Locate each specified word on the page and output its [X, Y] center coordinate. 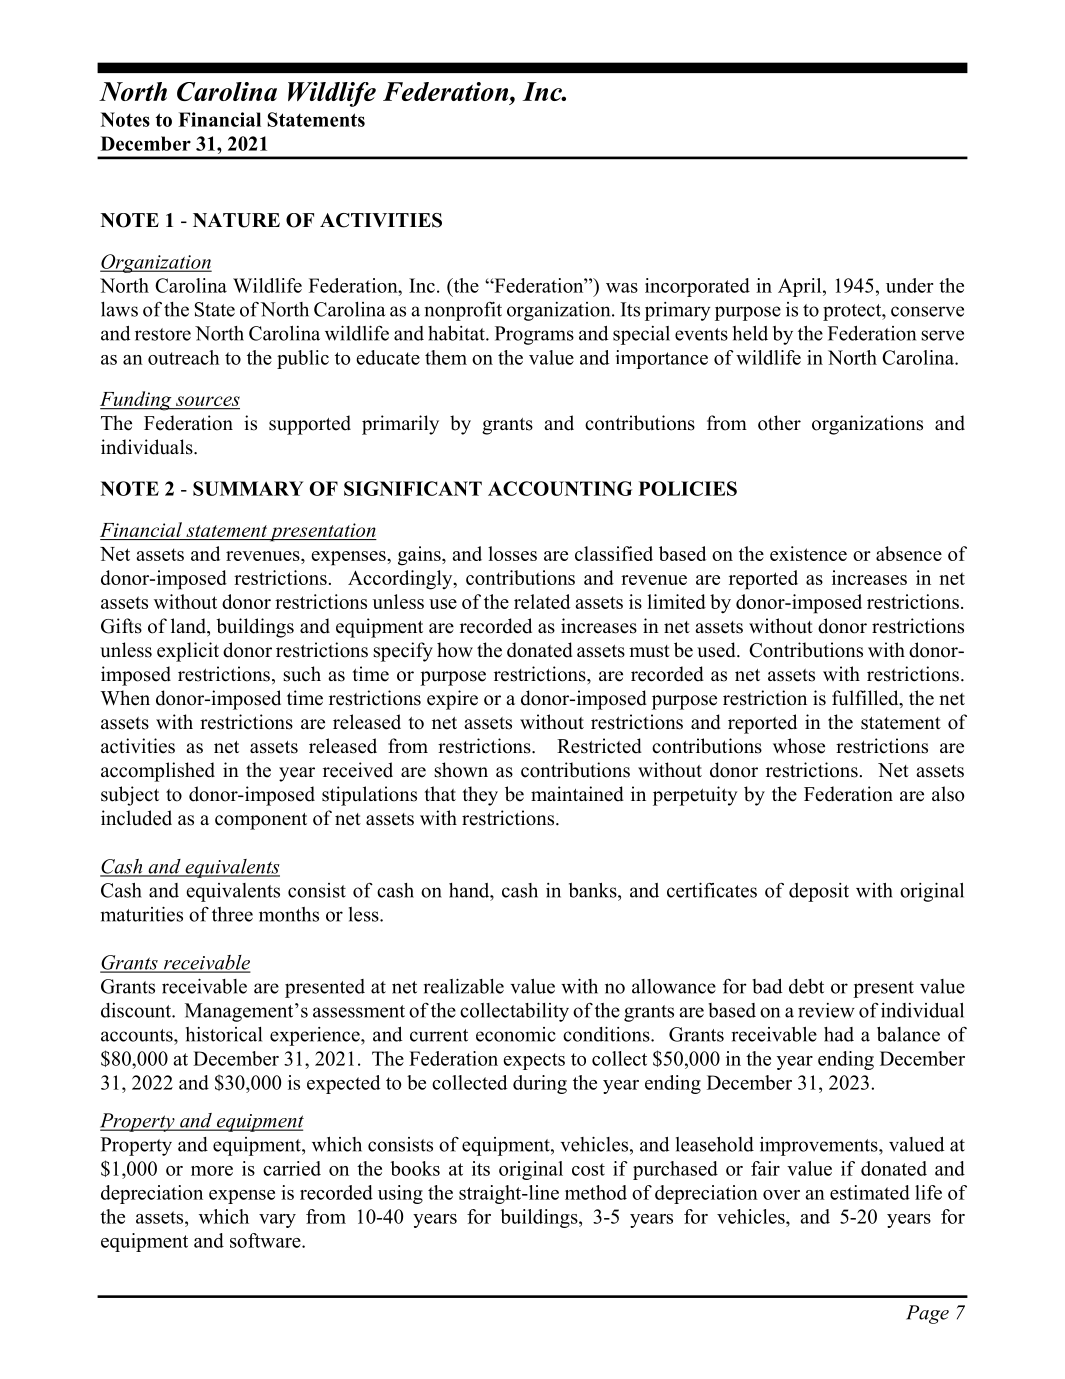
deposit [819, 892]
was [622, 288]
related [542, 601]
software [266, 1240]
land [190, 627]
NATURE [236, 220]
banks [594, 890]
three [232, 914]
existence [808, 553]
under [909, 285]
